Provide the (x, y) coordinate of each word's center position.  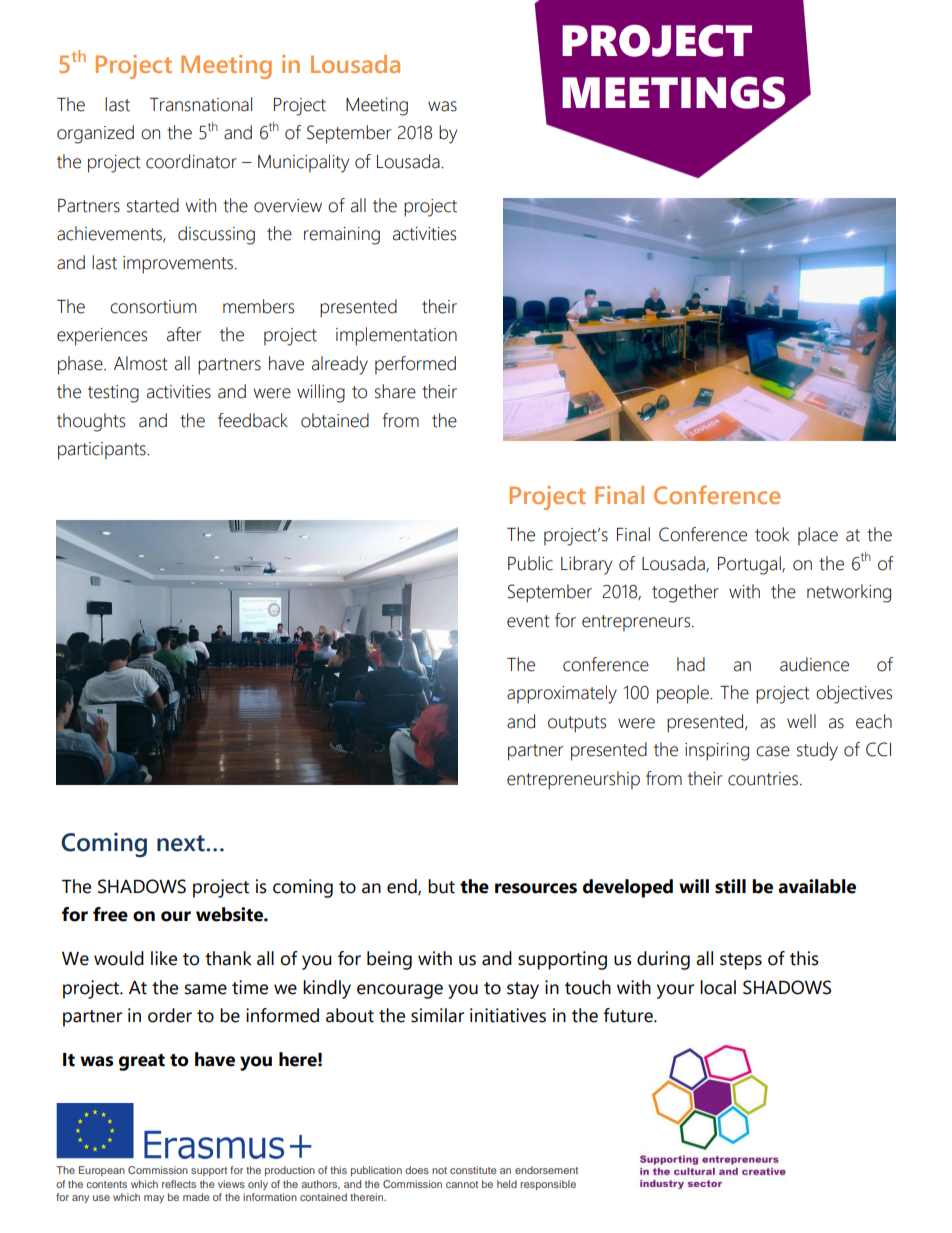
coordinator (191, 161)
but (441, 886)
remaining (342, 236)
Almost (141, 363)
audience (814, 664)
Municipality (303, 163)
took (772, 534)
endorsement (546, 1170)
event (528, 621)
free (110, 914)
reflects (179, 1184)
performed (415, 365)
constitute (473, 1170)
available (817, 886)
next (182, 843)
